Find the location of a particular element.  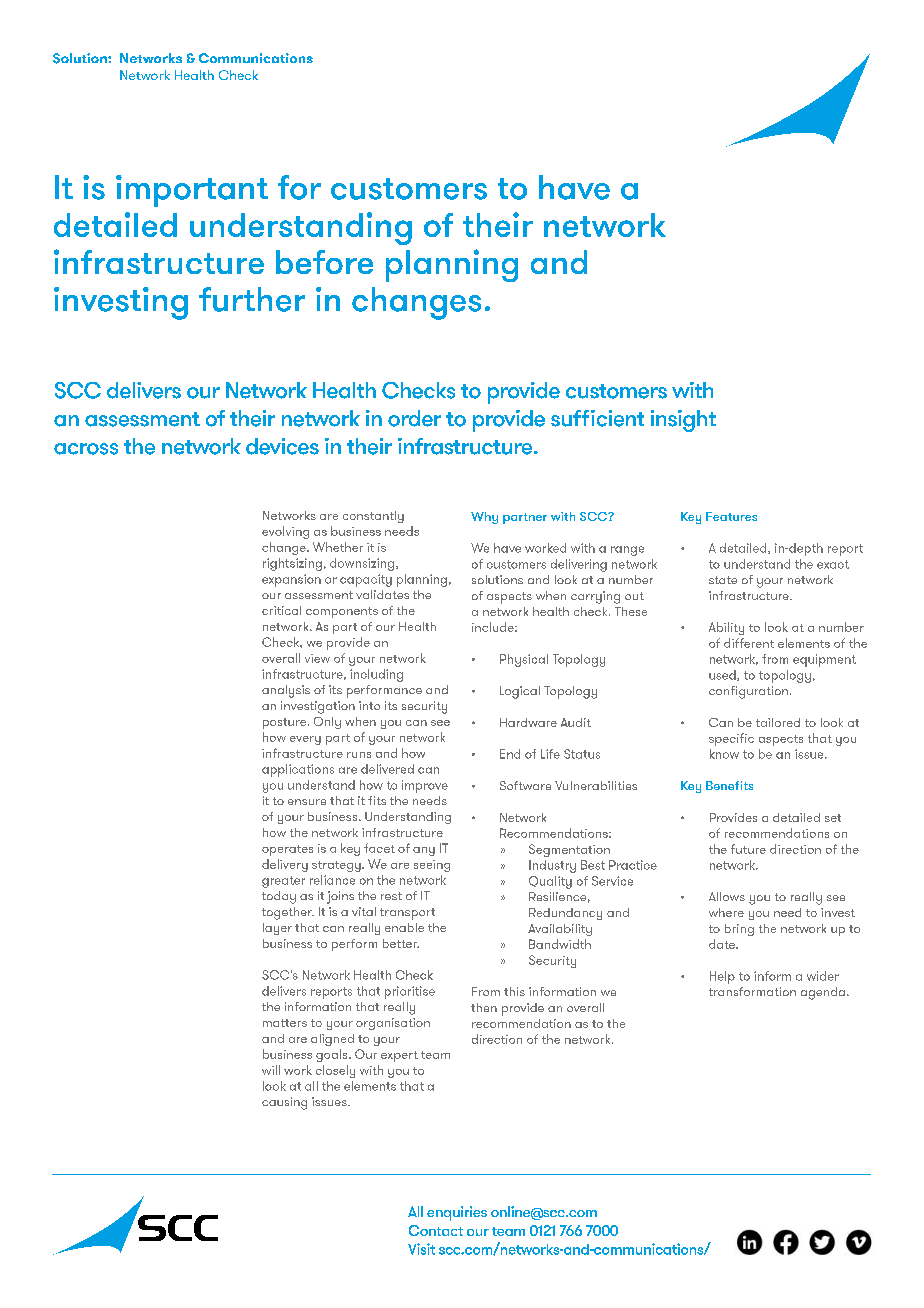

today is located at coordinates (279, 897).
